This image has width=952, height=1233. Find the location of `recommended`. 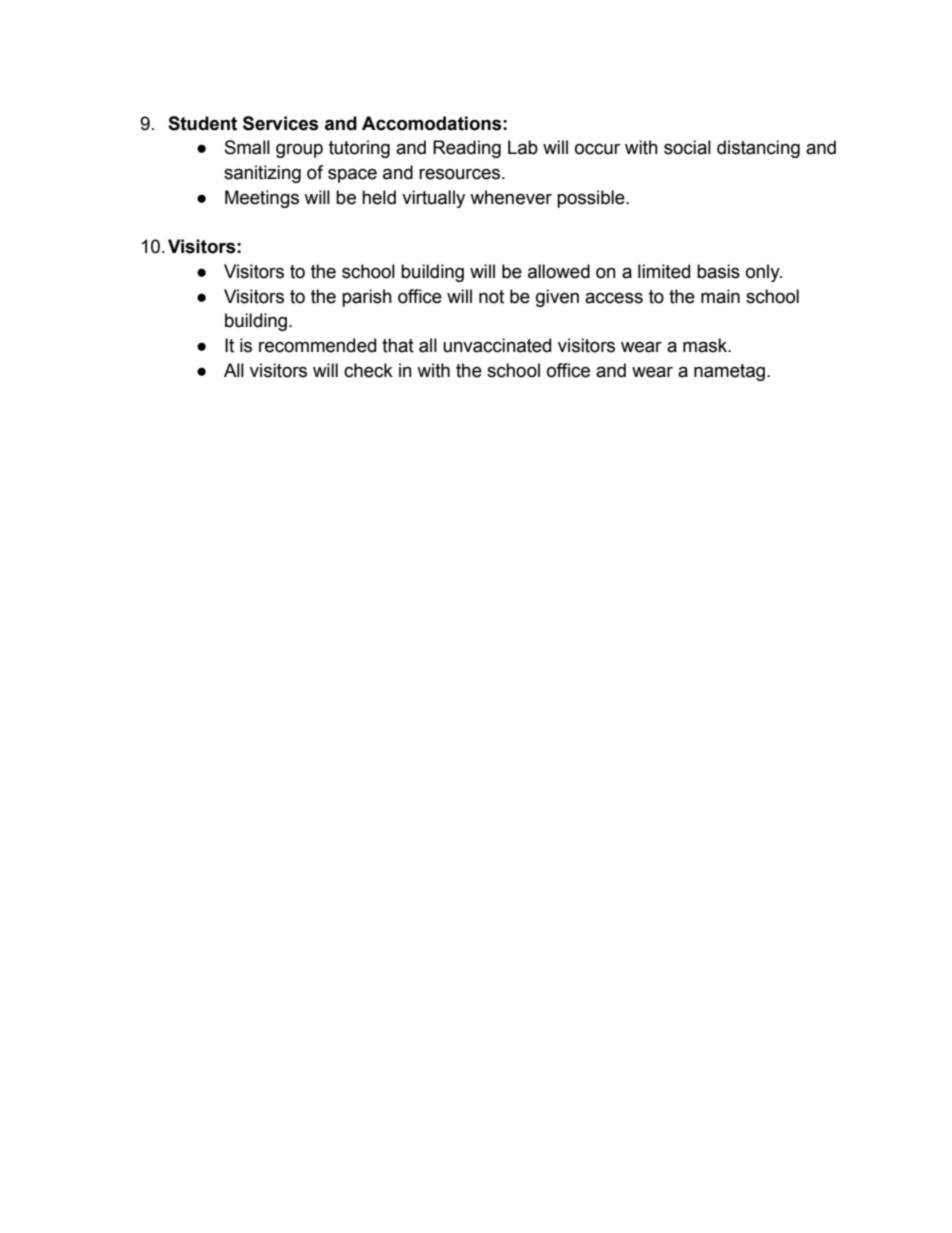

recommended is located at coordinates (317, 345).
